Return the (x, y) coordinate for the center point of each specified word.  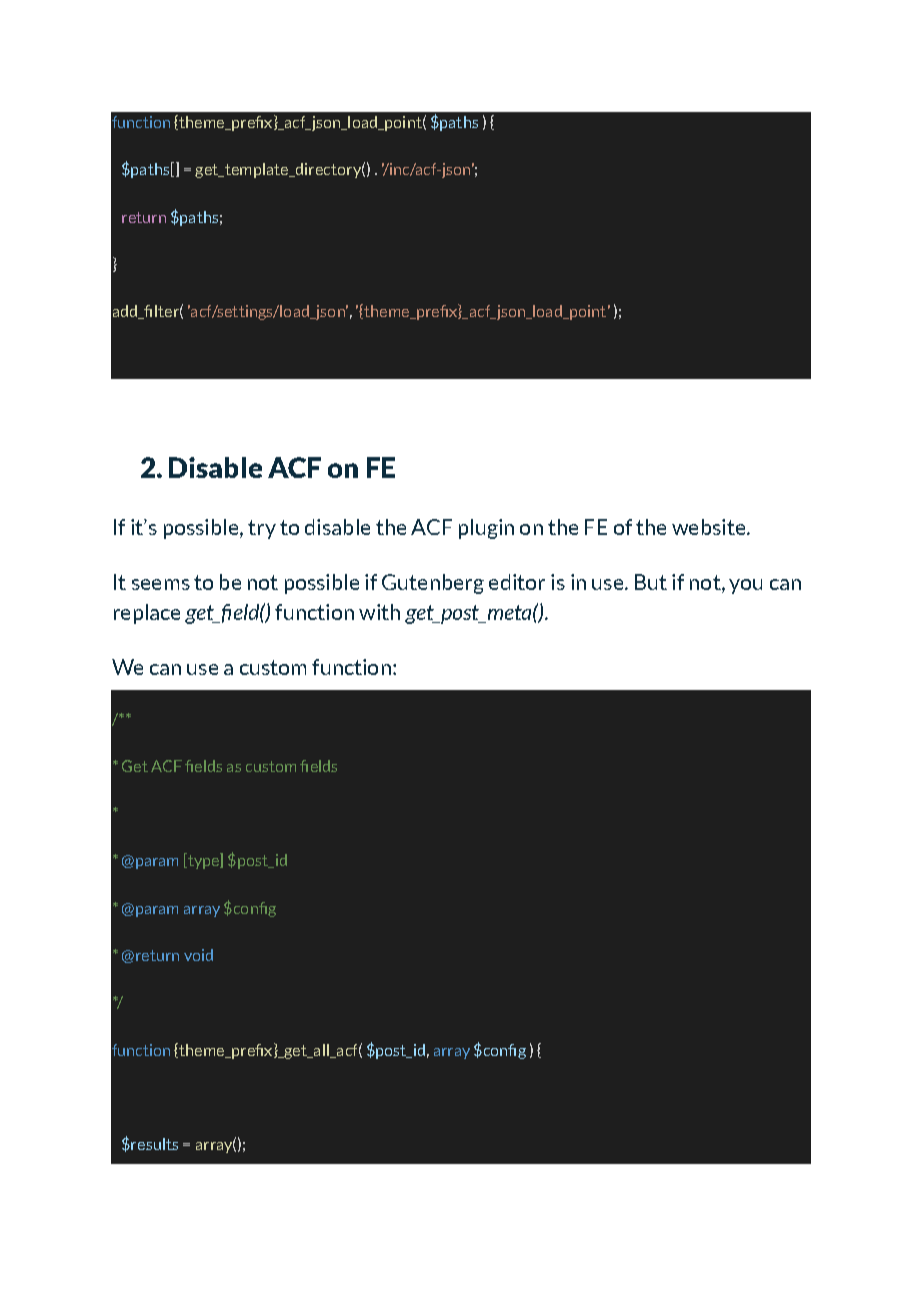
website (710, 527)
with (379, 612)
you (745, 586)
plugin (486, 529)
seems (161, 584)
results (153, 1144)
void (198, 955)
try (262, 529)
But (651, 582)
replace (147, 614)
